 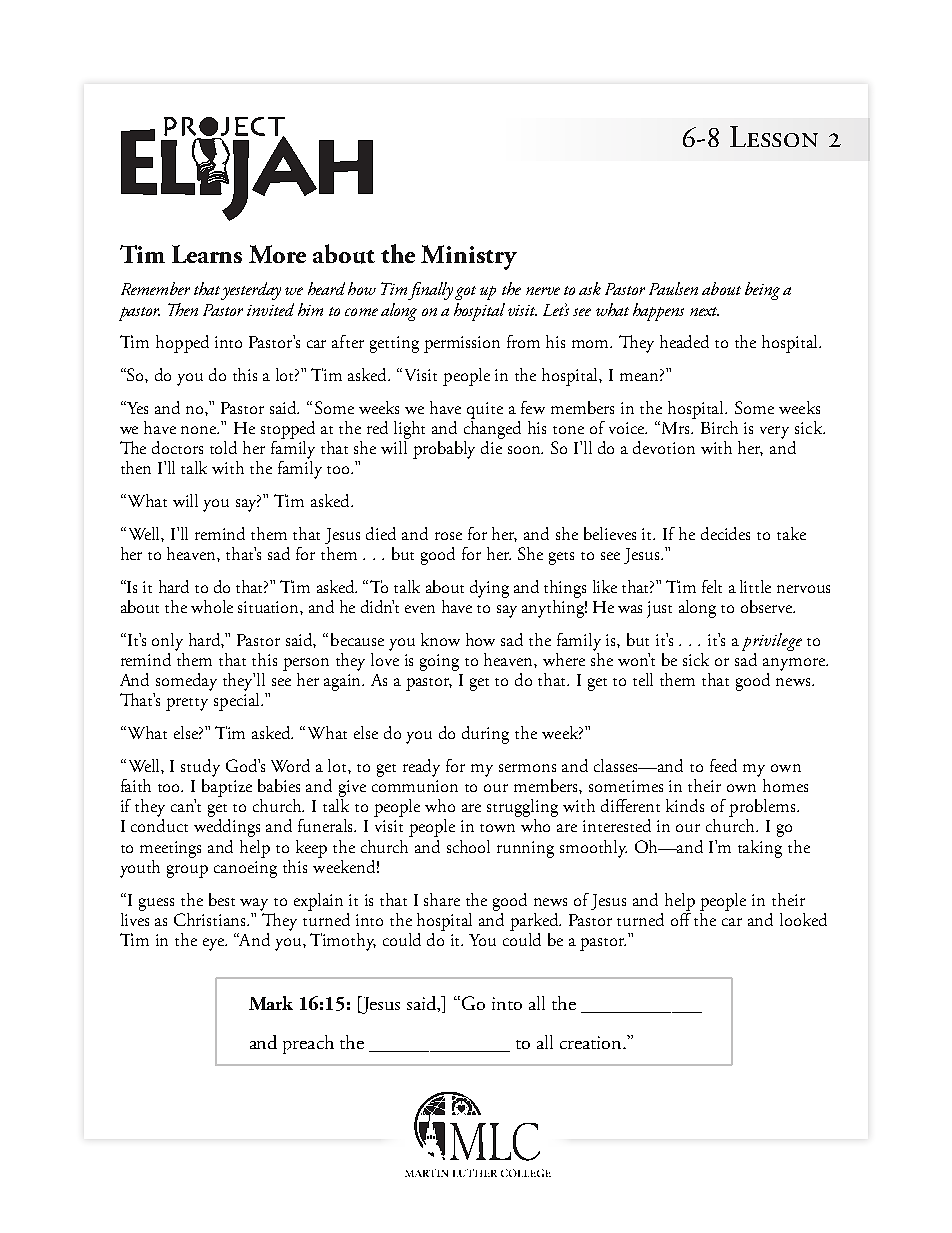 What do you see at coordinates (684, 341) in the page?
I see `headed` at bounding box center [684, 341].
